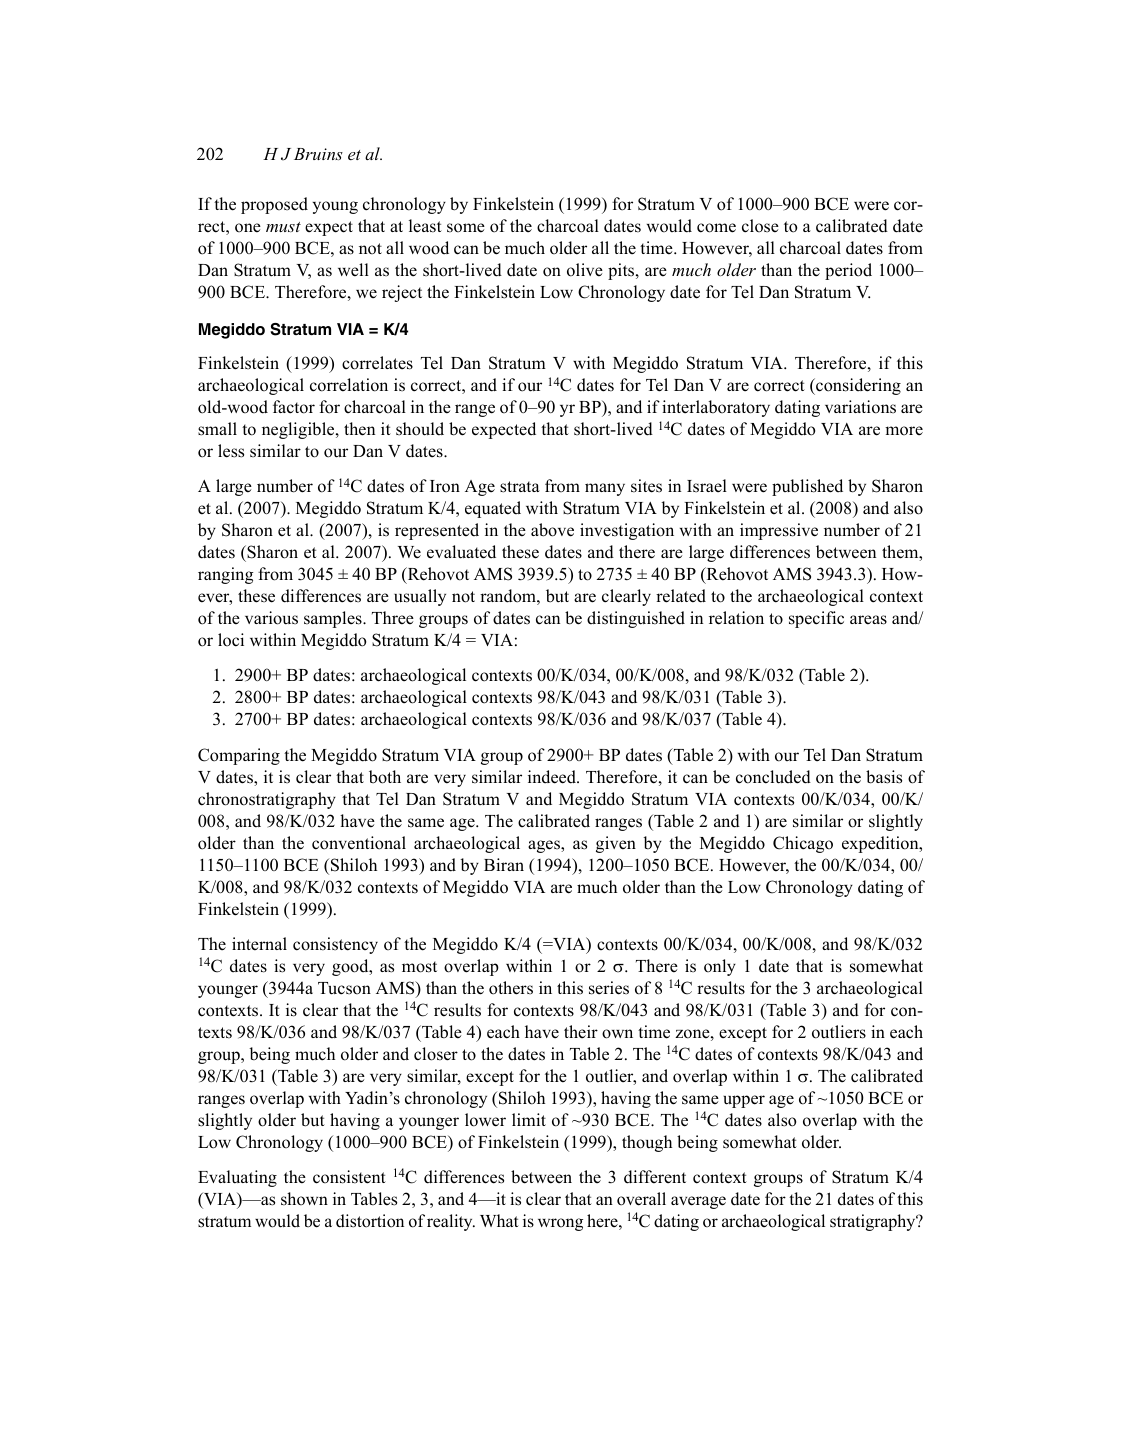  What do you see at coordinates (274, 205) in the document?
I see `proposed` at bounding box center [274, 205].
